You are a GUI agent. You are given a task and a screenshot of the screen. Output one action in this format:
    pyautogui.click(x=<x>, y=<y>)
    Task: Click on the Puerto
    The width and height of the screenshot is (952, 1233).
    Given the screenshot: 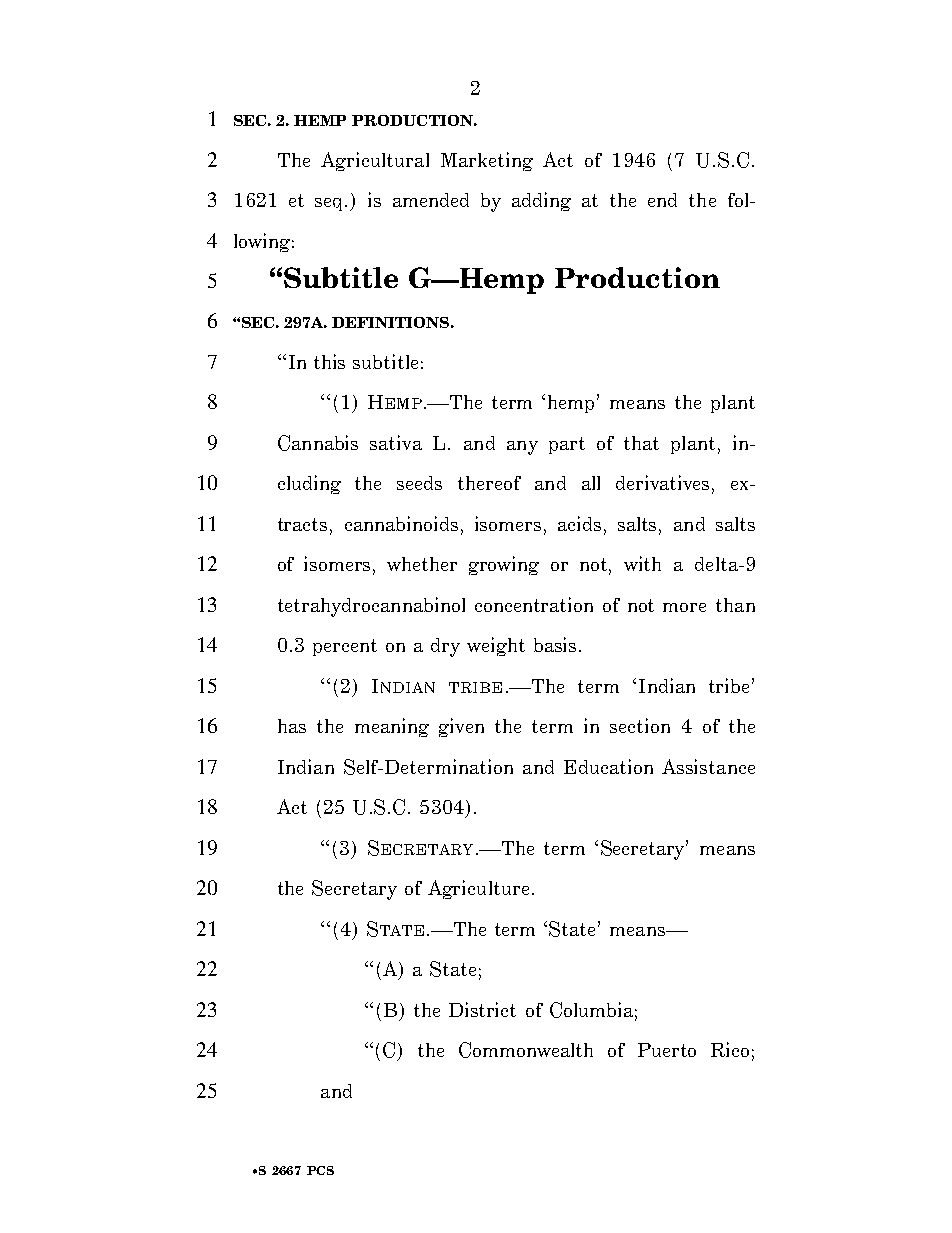 What is the action you would take?
    pyautogui.click(x=667, y=1050)
